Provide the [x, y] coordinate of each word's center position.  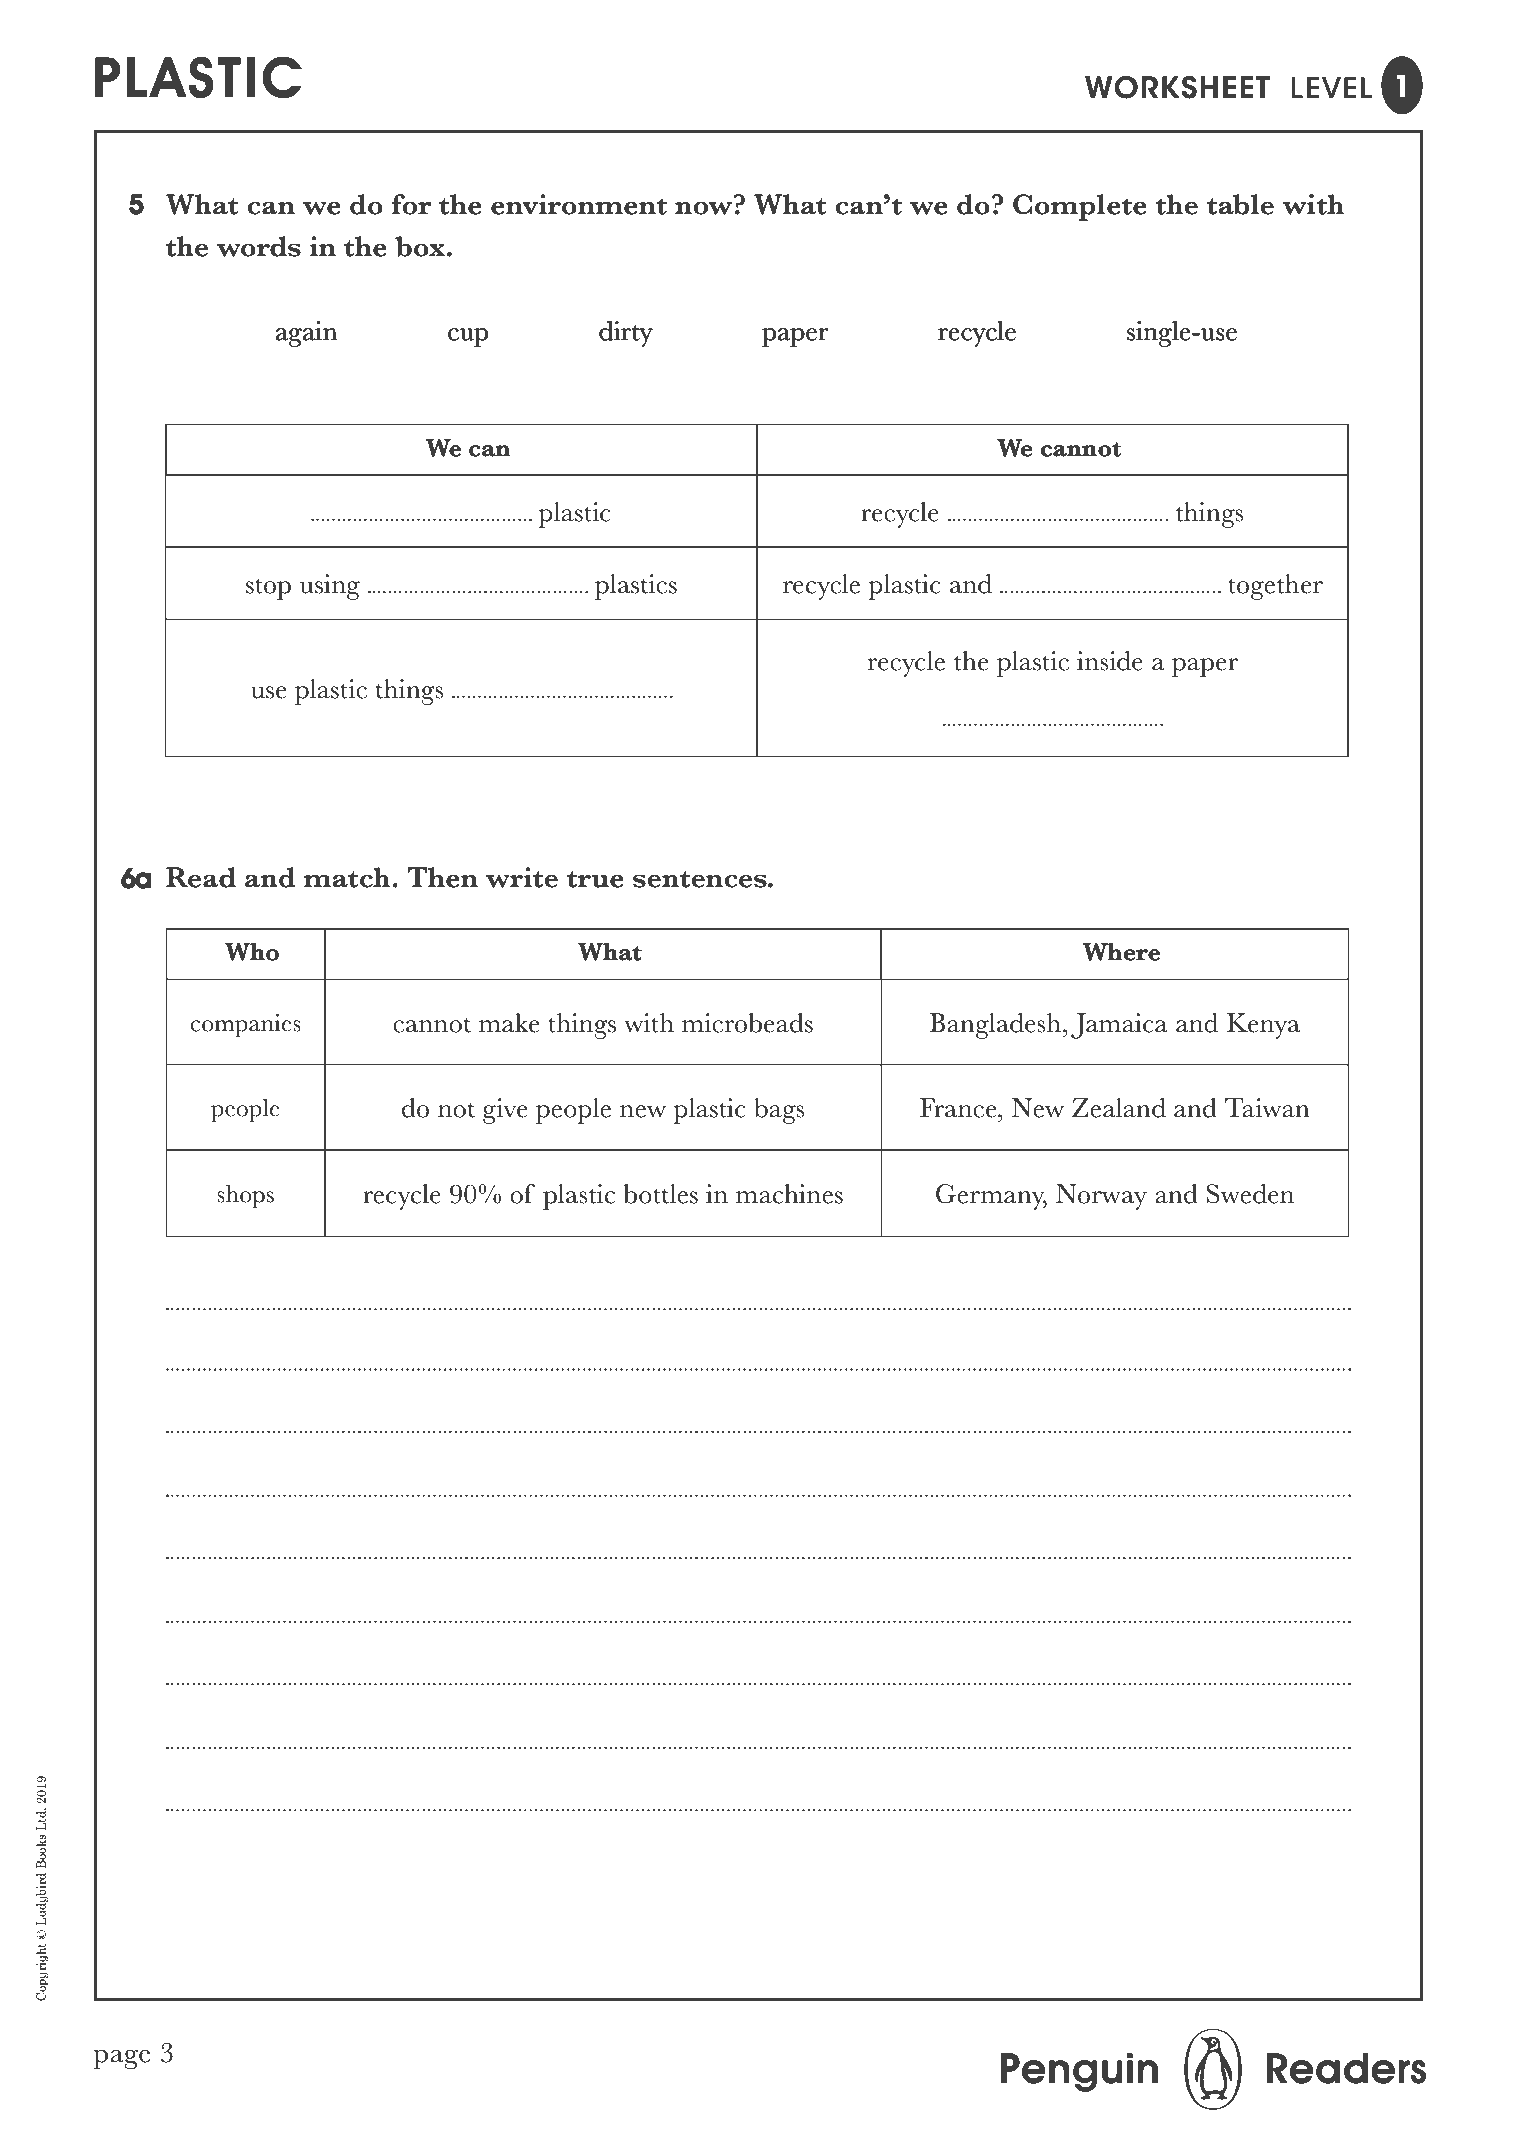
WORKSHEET [1177, 87]
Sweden [1250, 1194]
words [259, 246]
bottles [661, 1194]
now [703, 208]
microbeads [747, 1023]
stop [268, 589]
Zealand [1119, 1108]
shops [245, 1197]
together [1275, 587]
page [122, 2060]
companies [245, 1026]
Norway [1101, 1197]
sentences [701, 879]
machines [789, 1194]
